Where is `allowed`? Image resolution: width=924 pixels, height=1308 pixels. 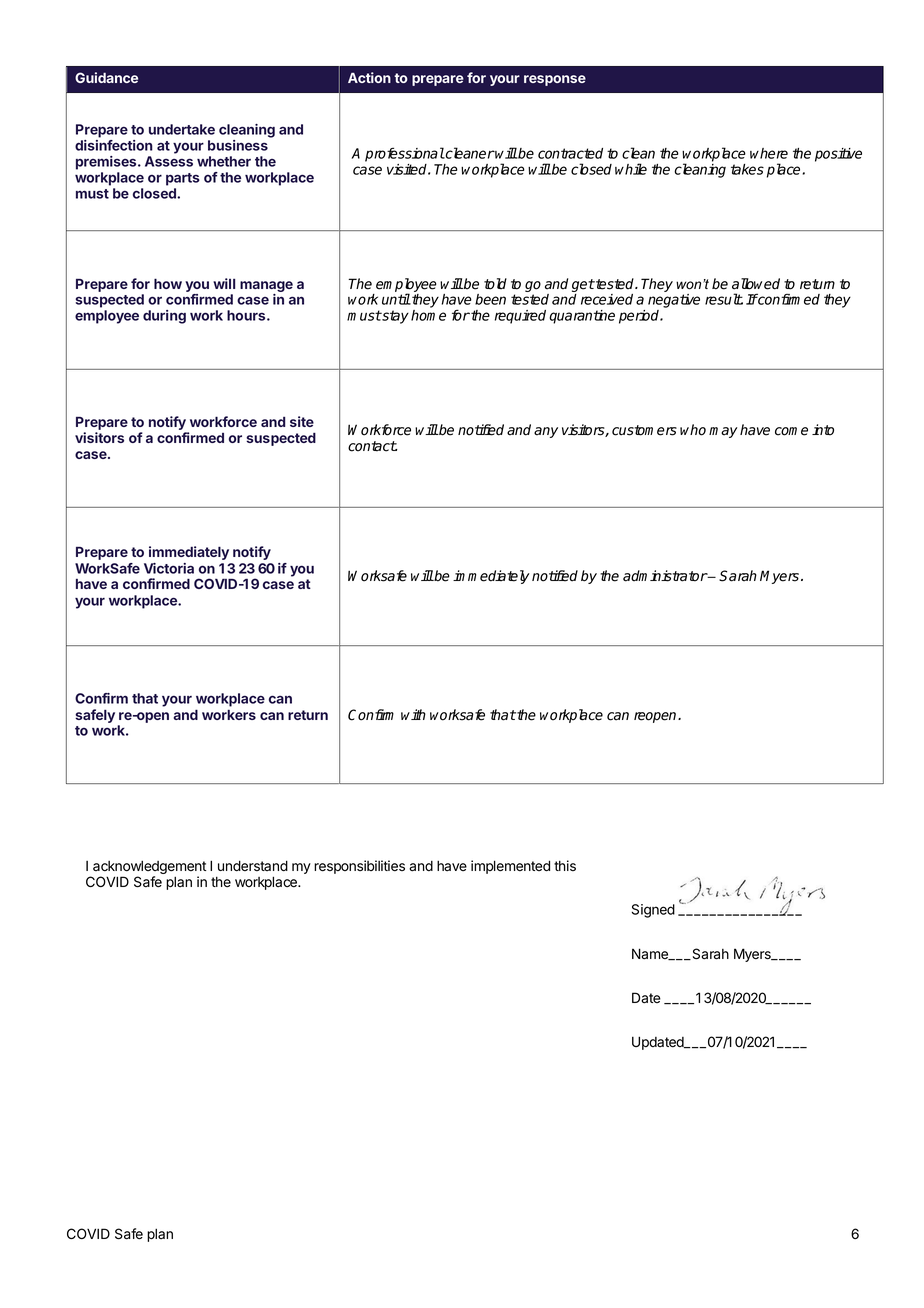 allowed is located at coordinates (756, 284).
